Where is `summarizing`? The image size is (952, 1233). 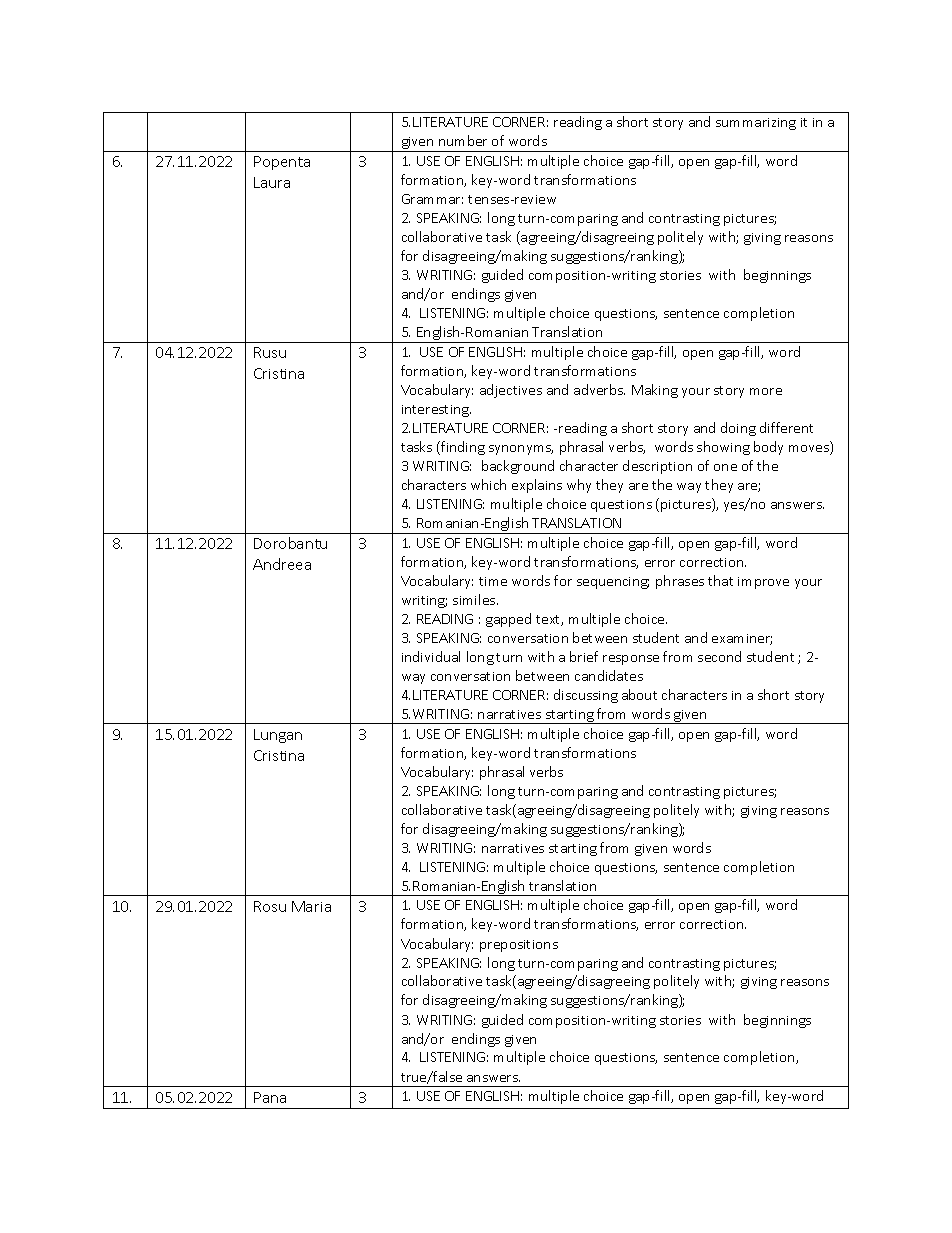
summarizing is located at coordinates (756, 124).
